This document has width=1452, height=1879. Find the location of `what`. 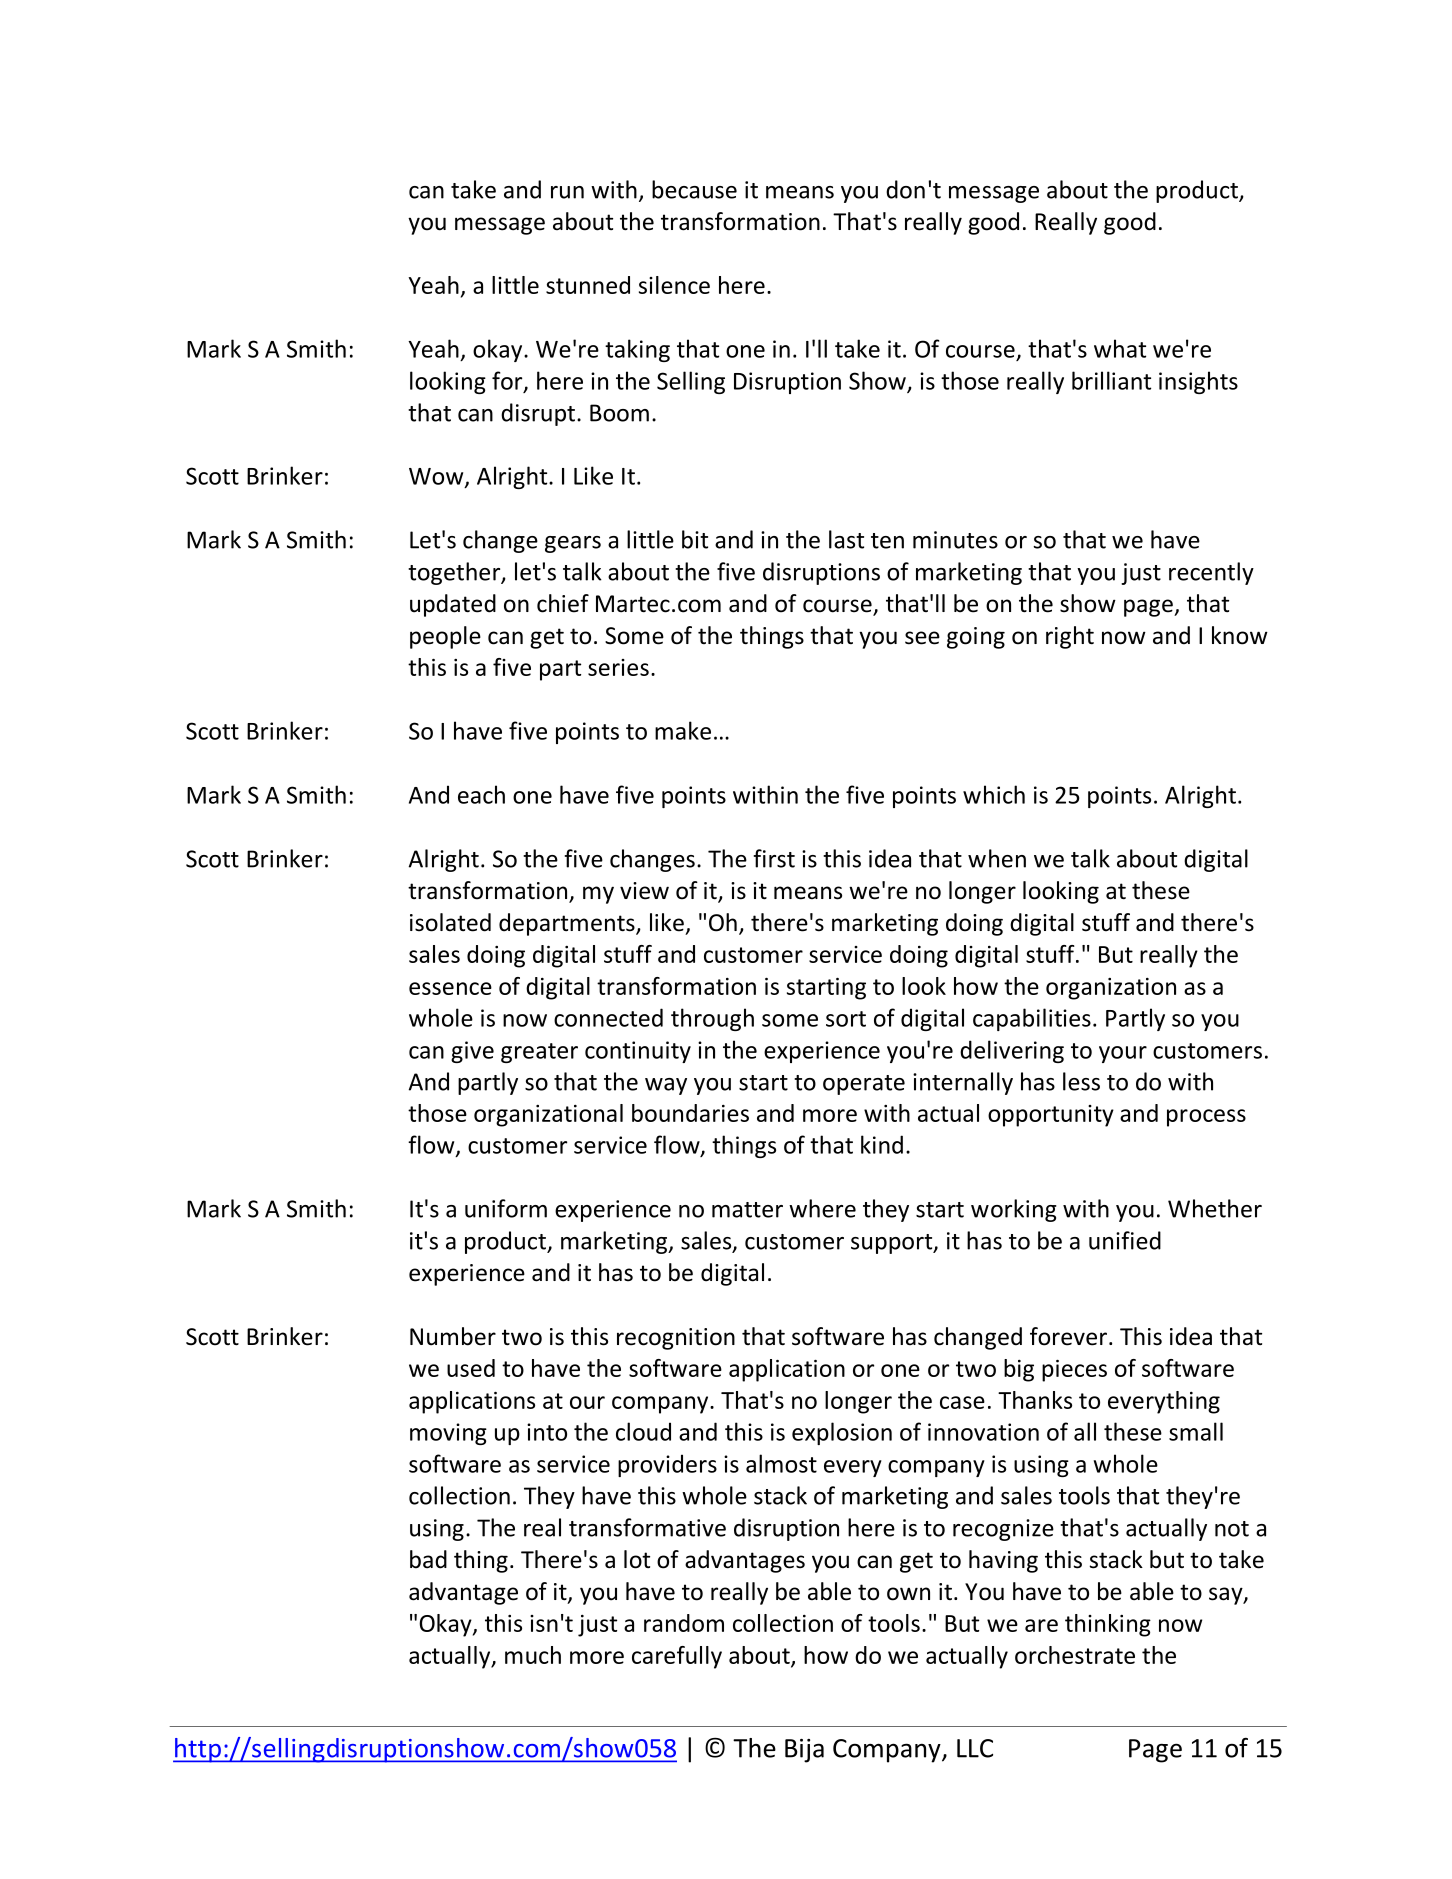

what is located at coordinates (1120, 348).
